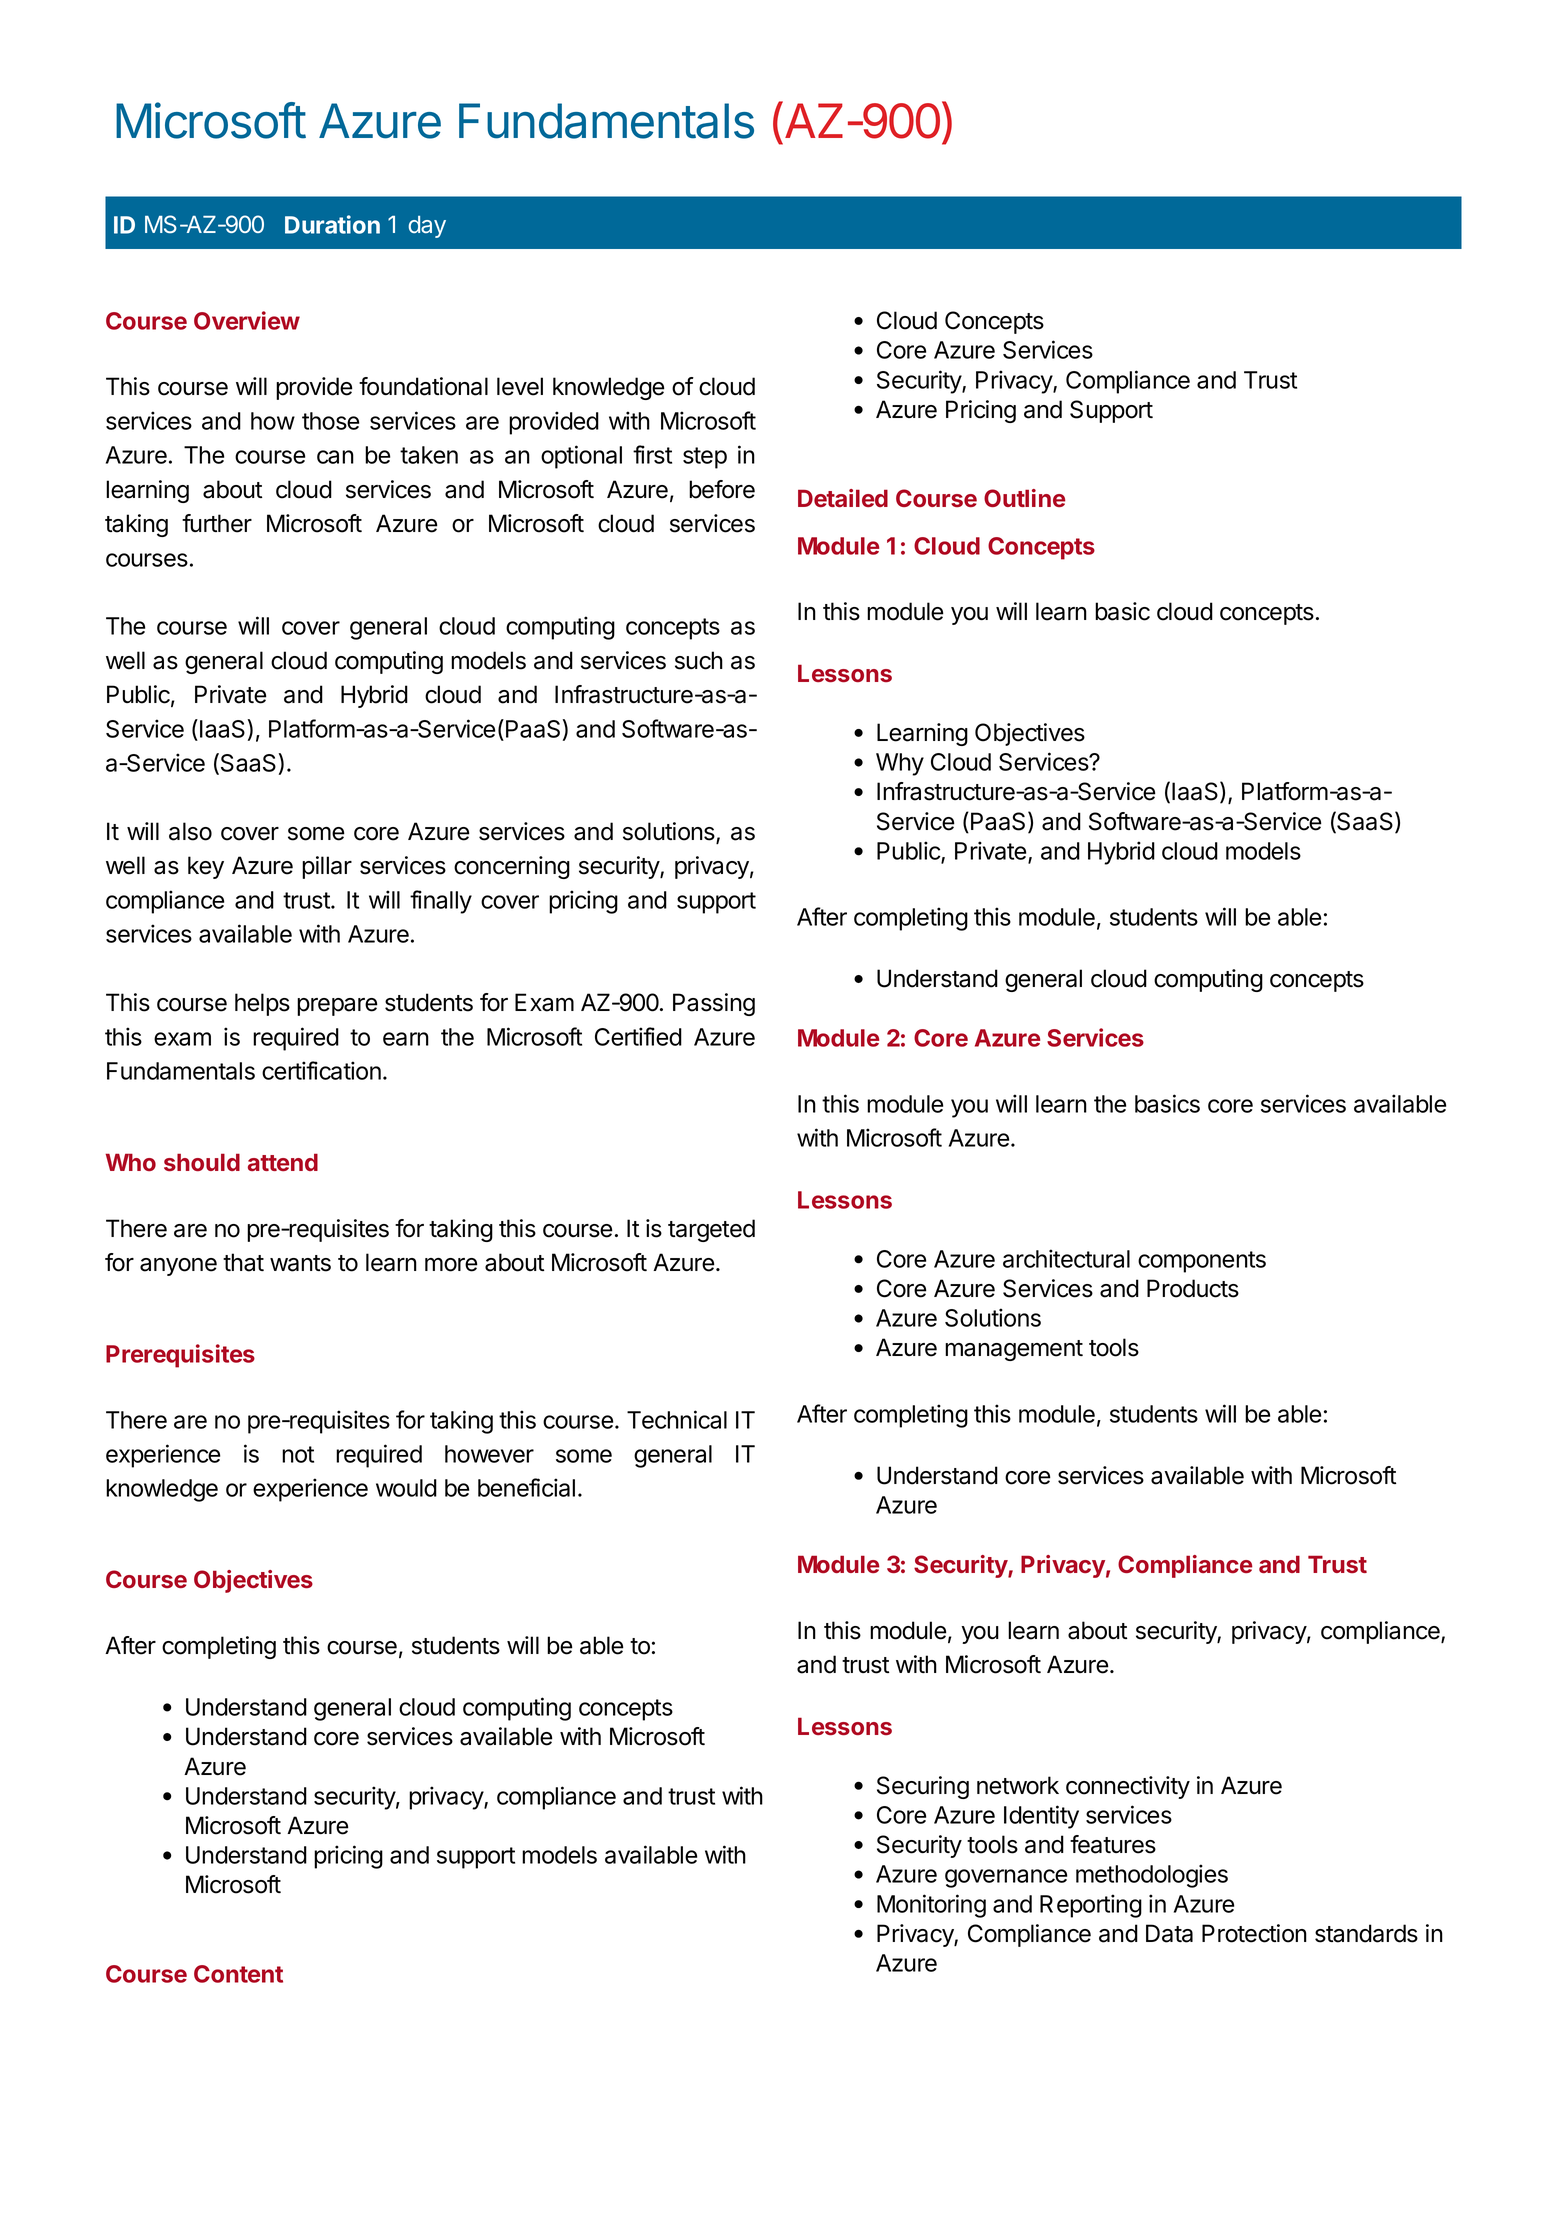  I want to click on Passing, so click(714, 1004).
